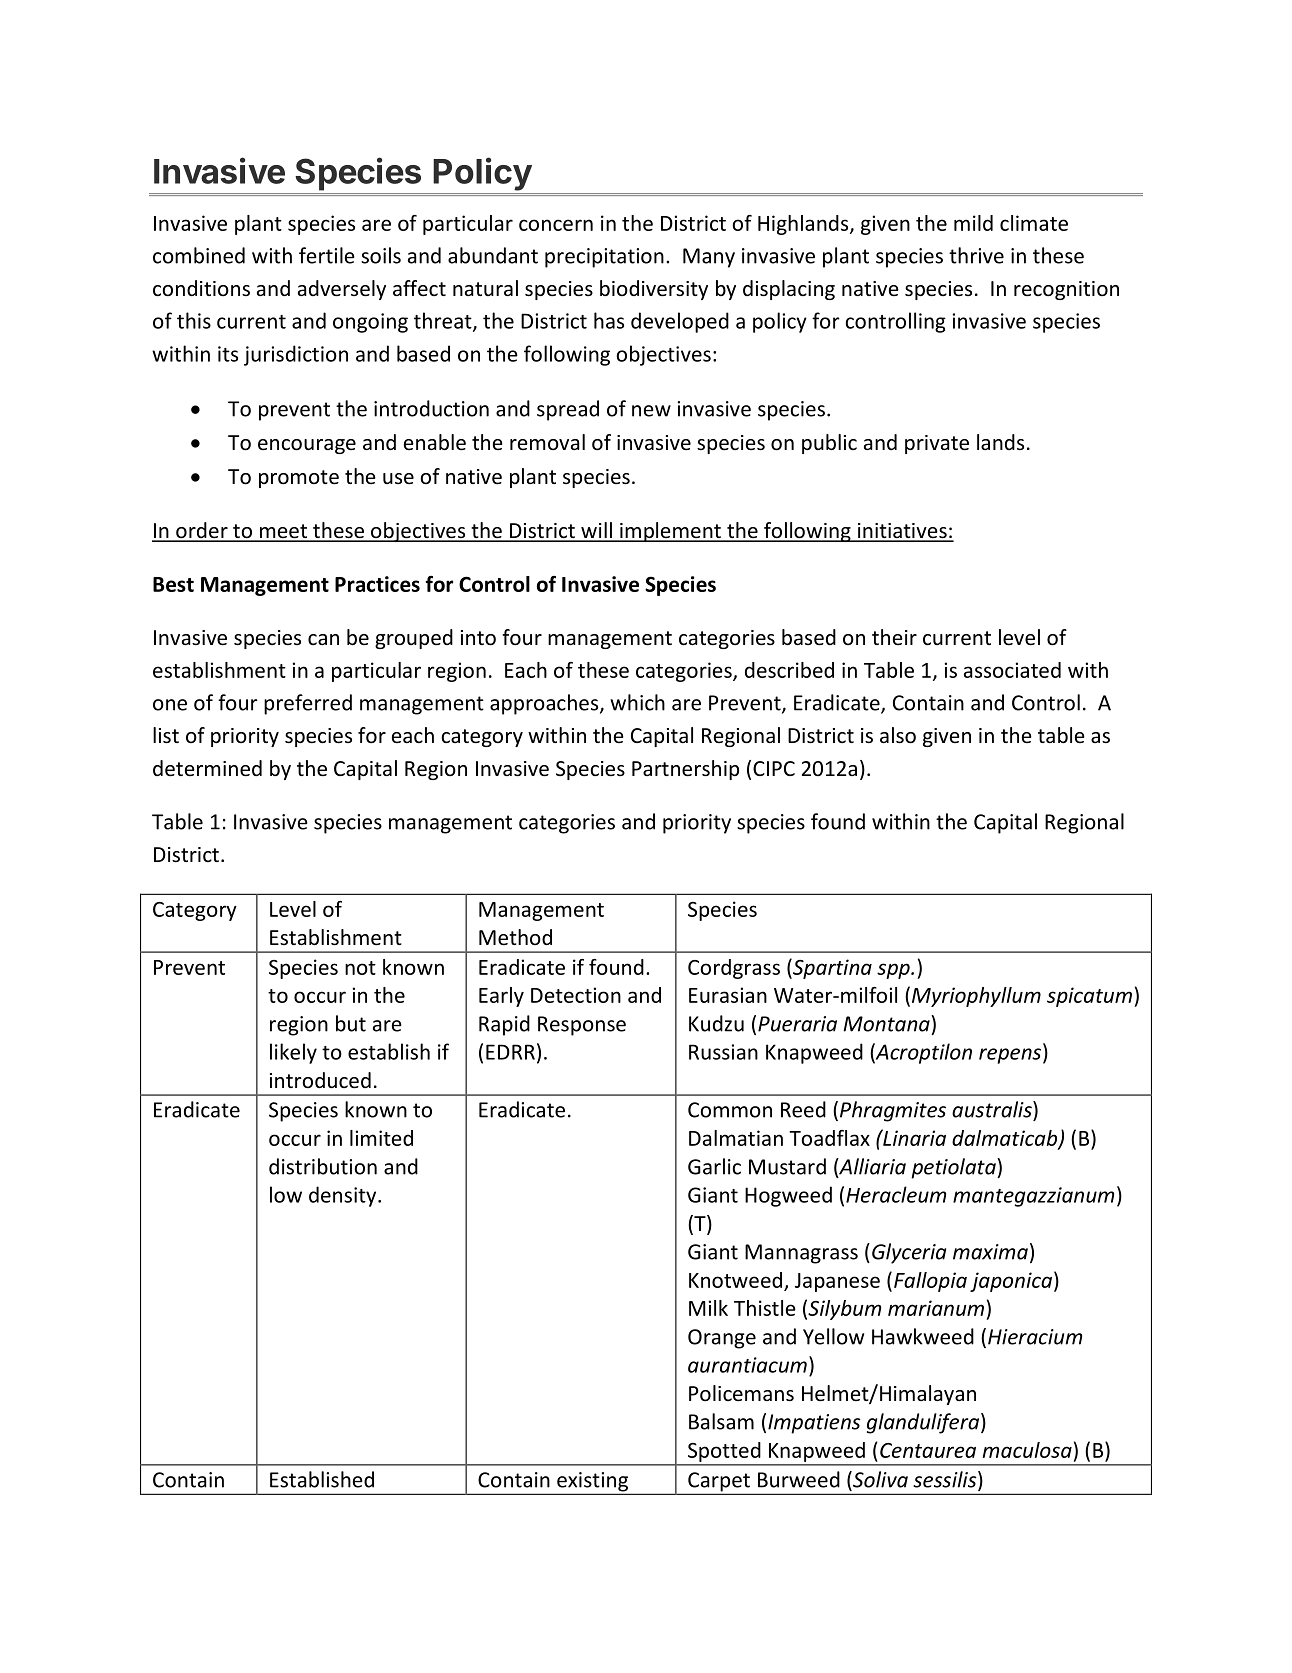 The height and width of the page is (1673, 1292). I want to click on fertile, so click(327, 255).
